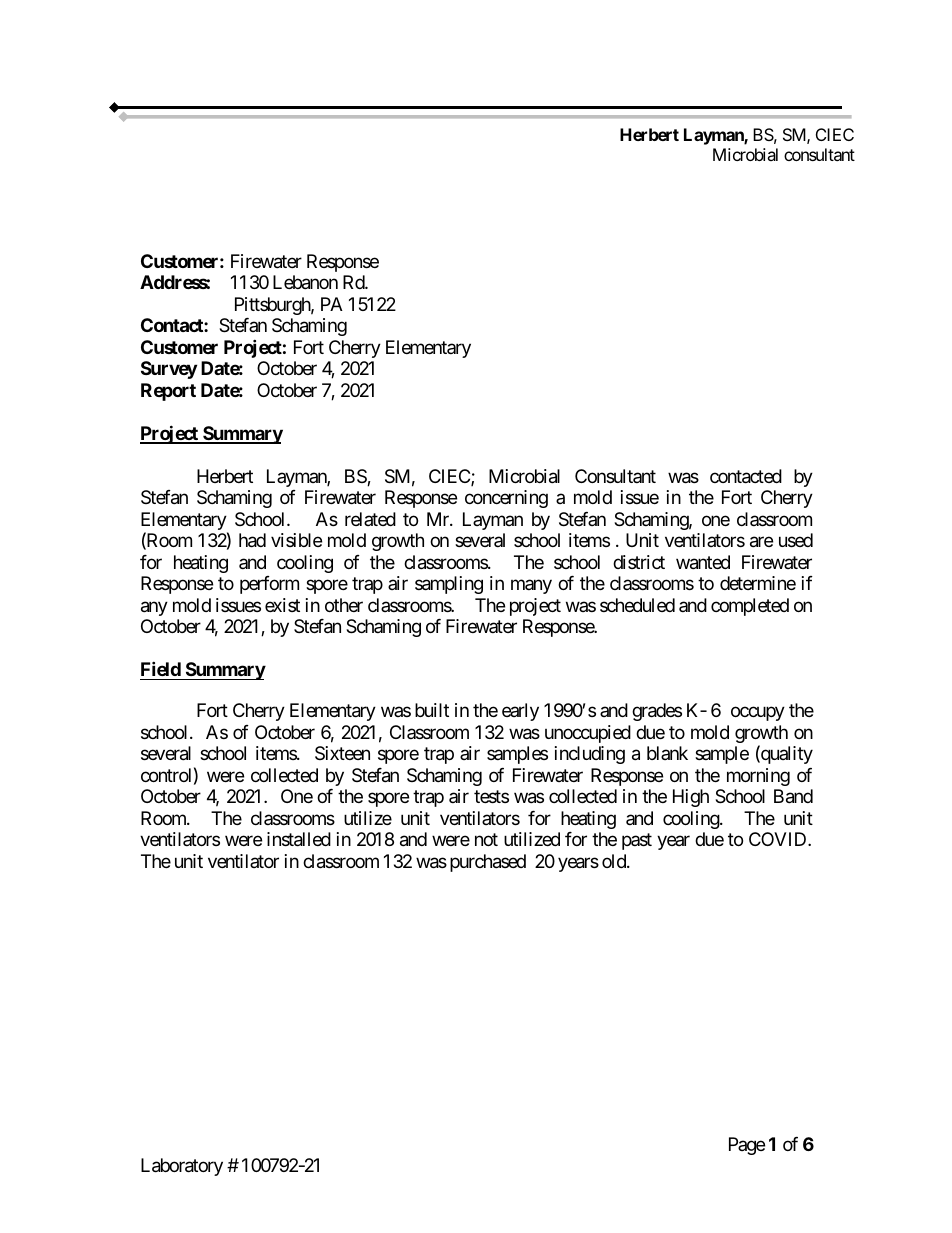 The height and width of the page is (1233, 952). Describe the element at coordinates (703, 562) in the page. I see `wanted` at that location.
